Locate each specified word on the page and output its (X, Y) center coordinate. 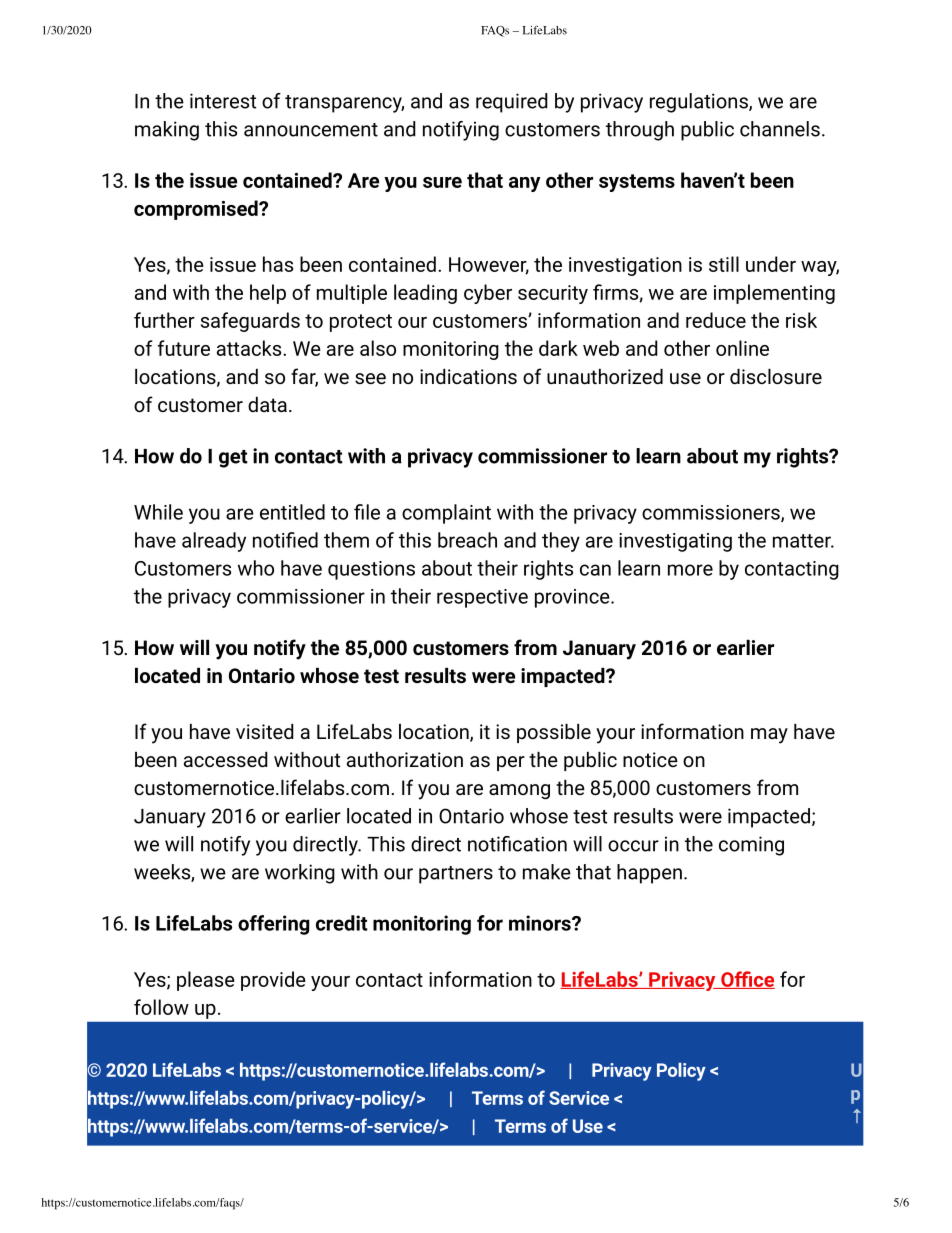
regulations (700, 103)
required (512, 103)
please (206, 981)
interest (223, 101)
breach (467, 540)
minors (541, 923)
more (690, 570)
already (214, 542)
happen (649, 874)
